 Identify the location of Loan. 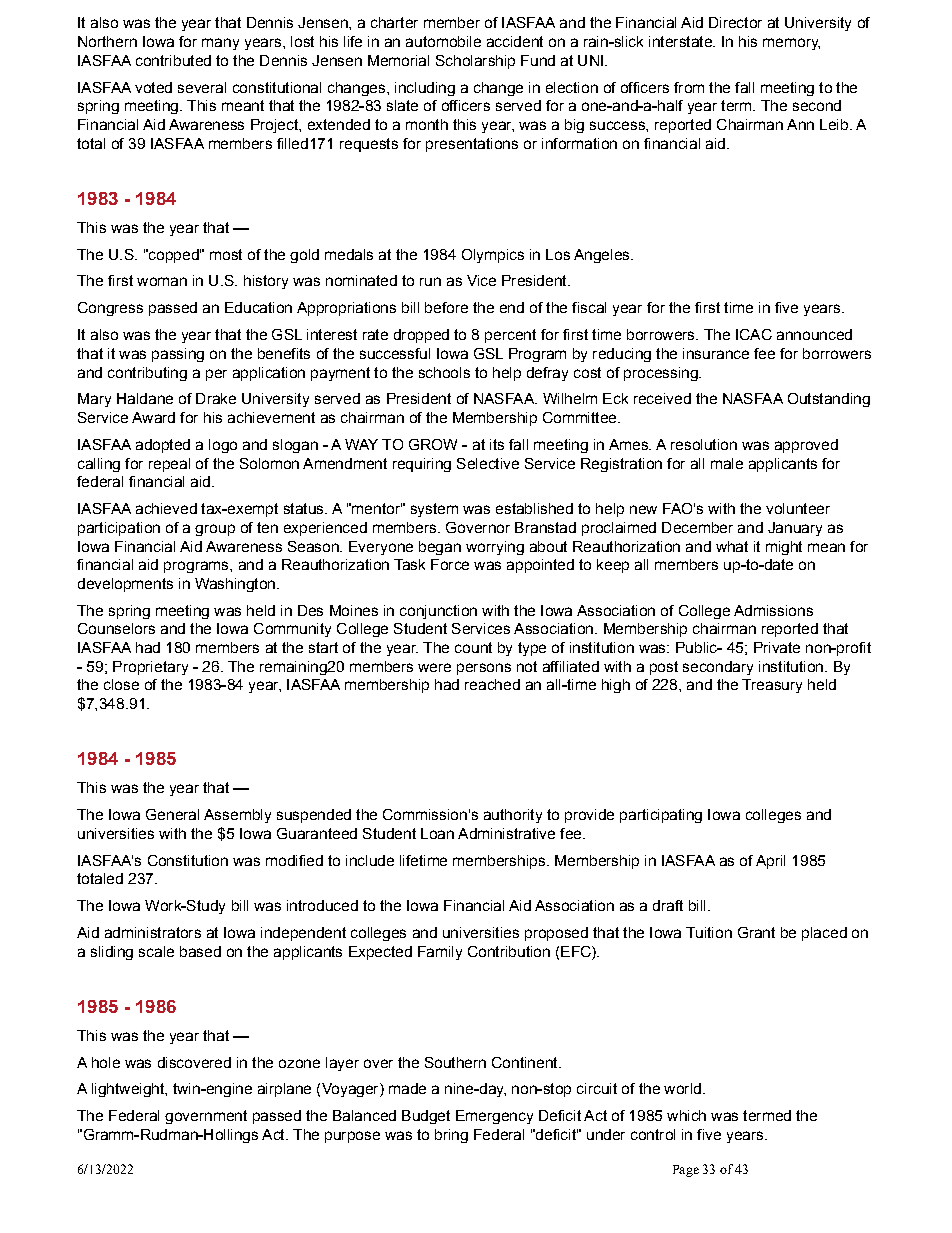
(437, 833).
